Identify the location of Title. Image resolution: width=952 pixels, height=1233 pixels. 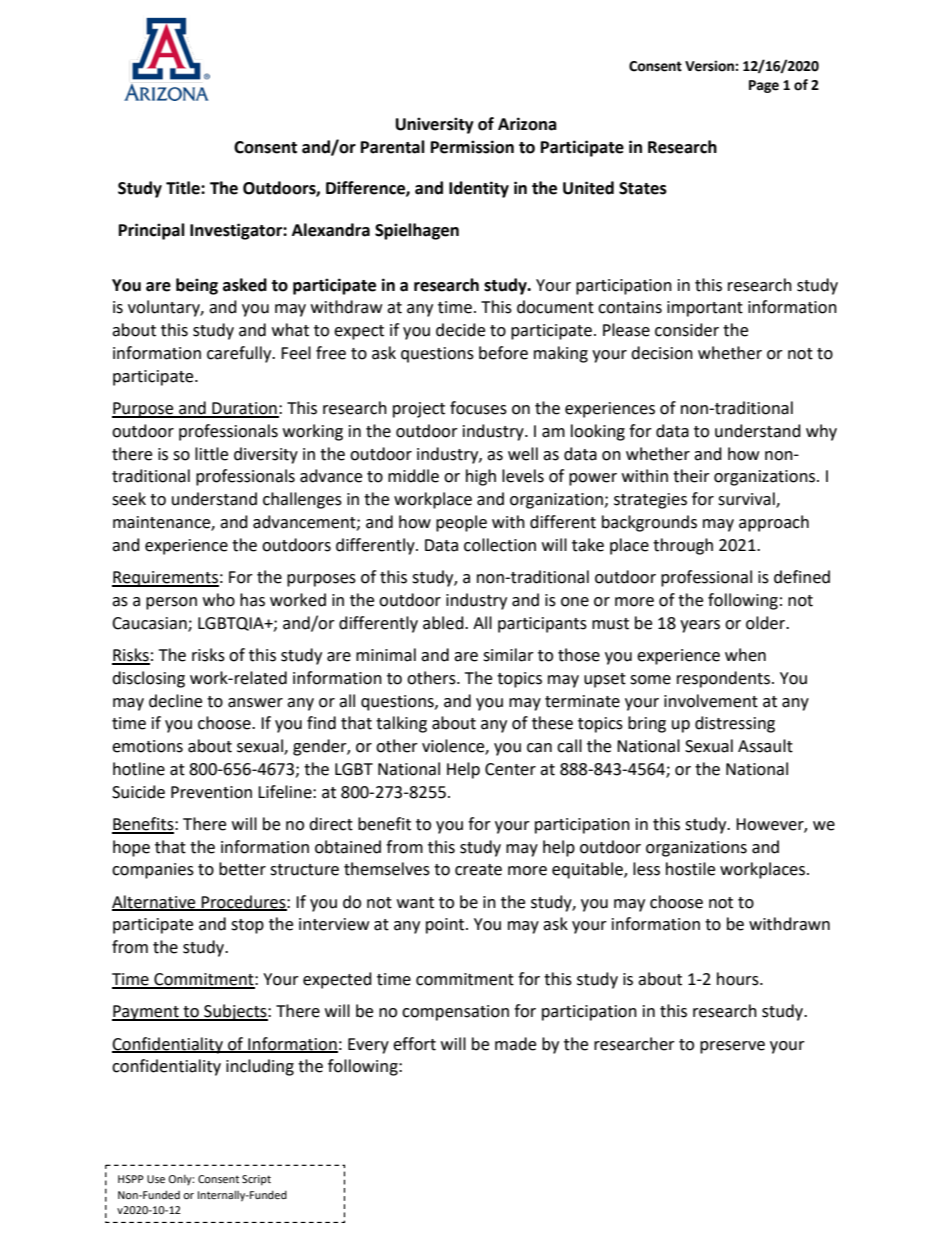
(184, 188).
